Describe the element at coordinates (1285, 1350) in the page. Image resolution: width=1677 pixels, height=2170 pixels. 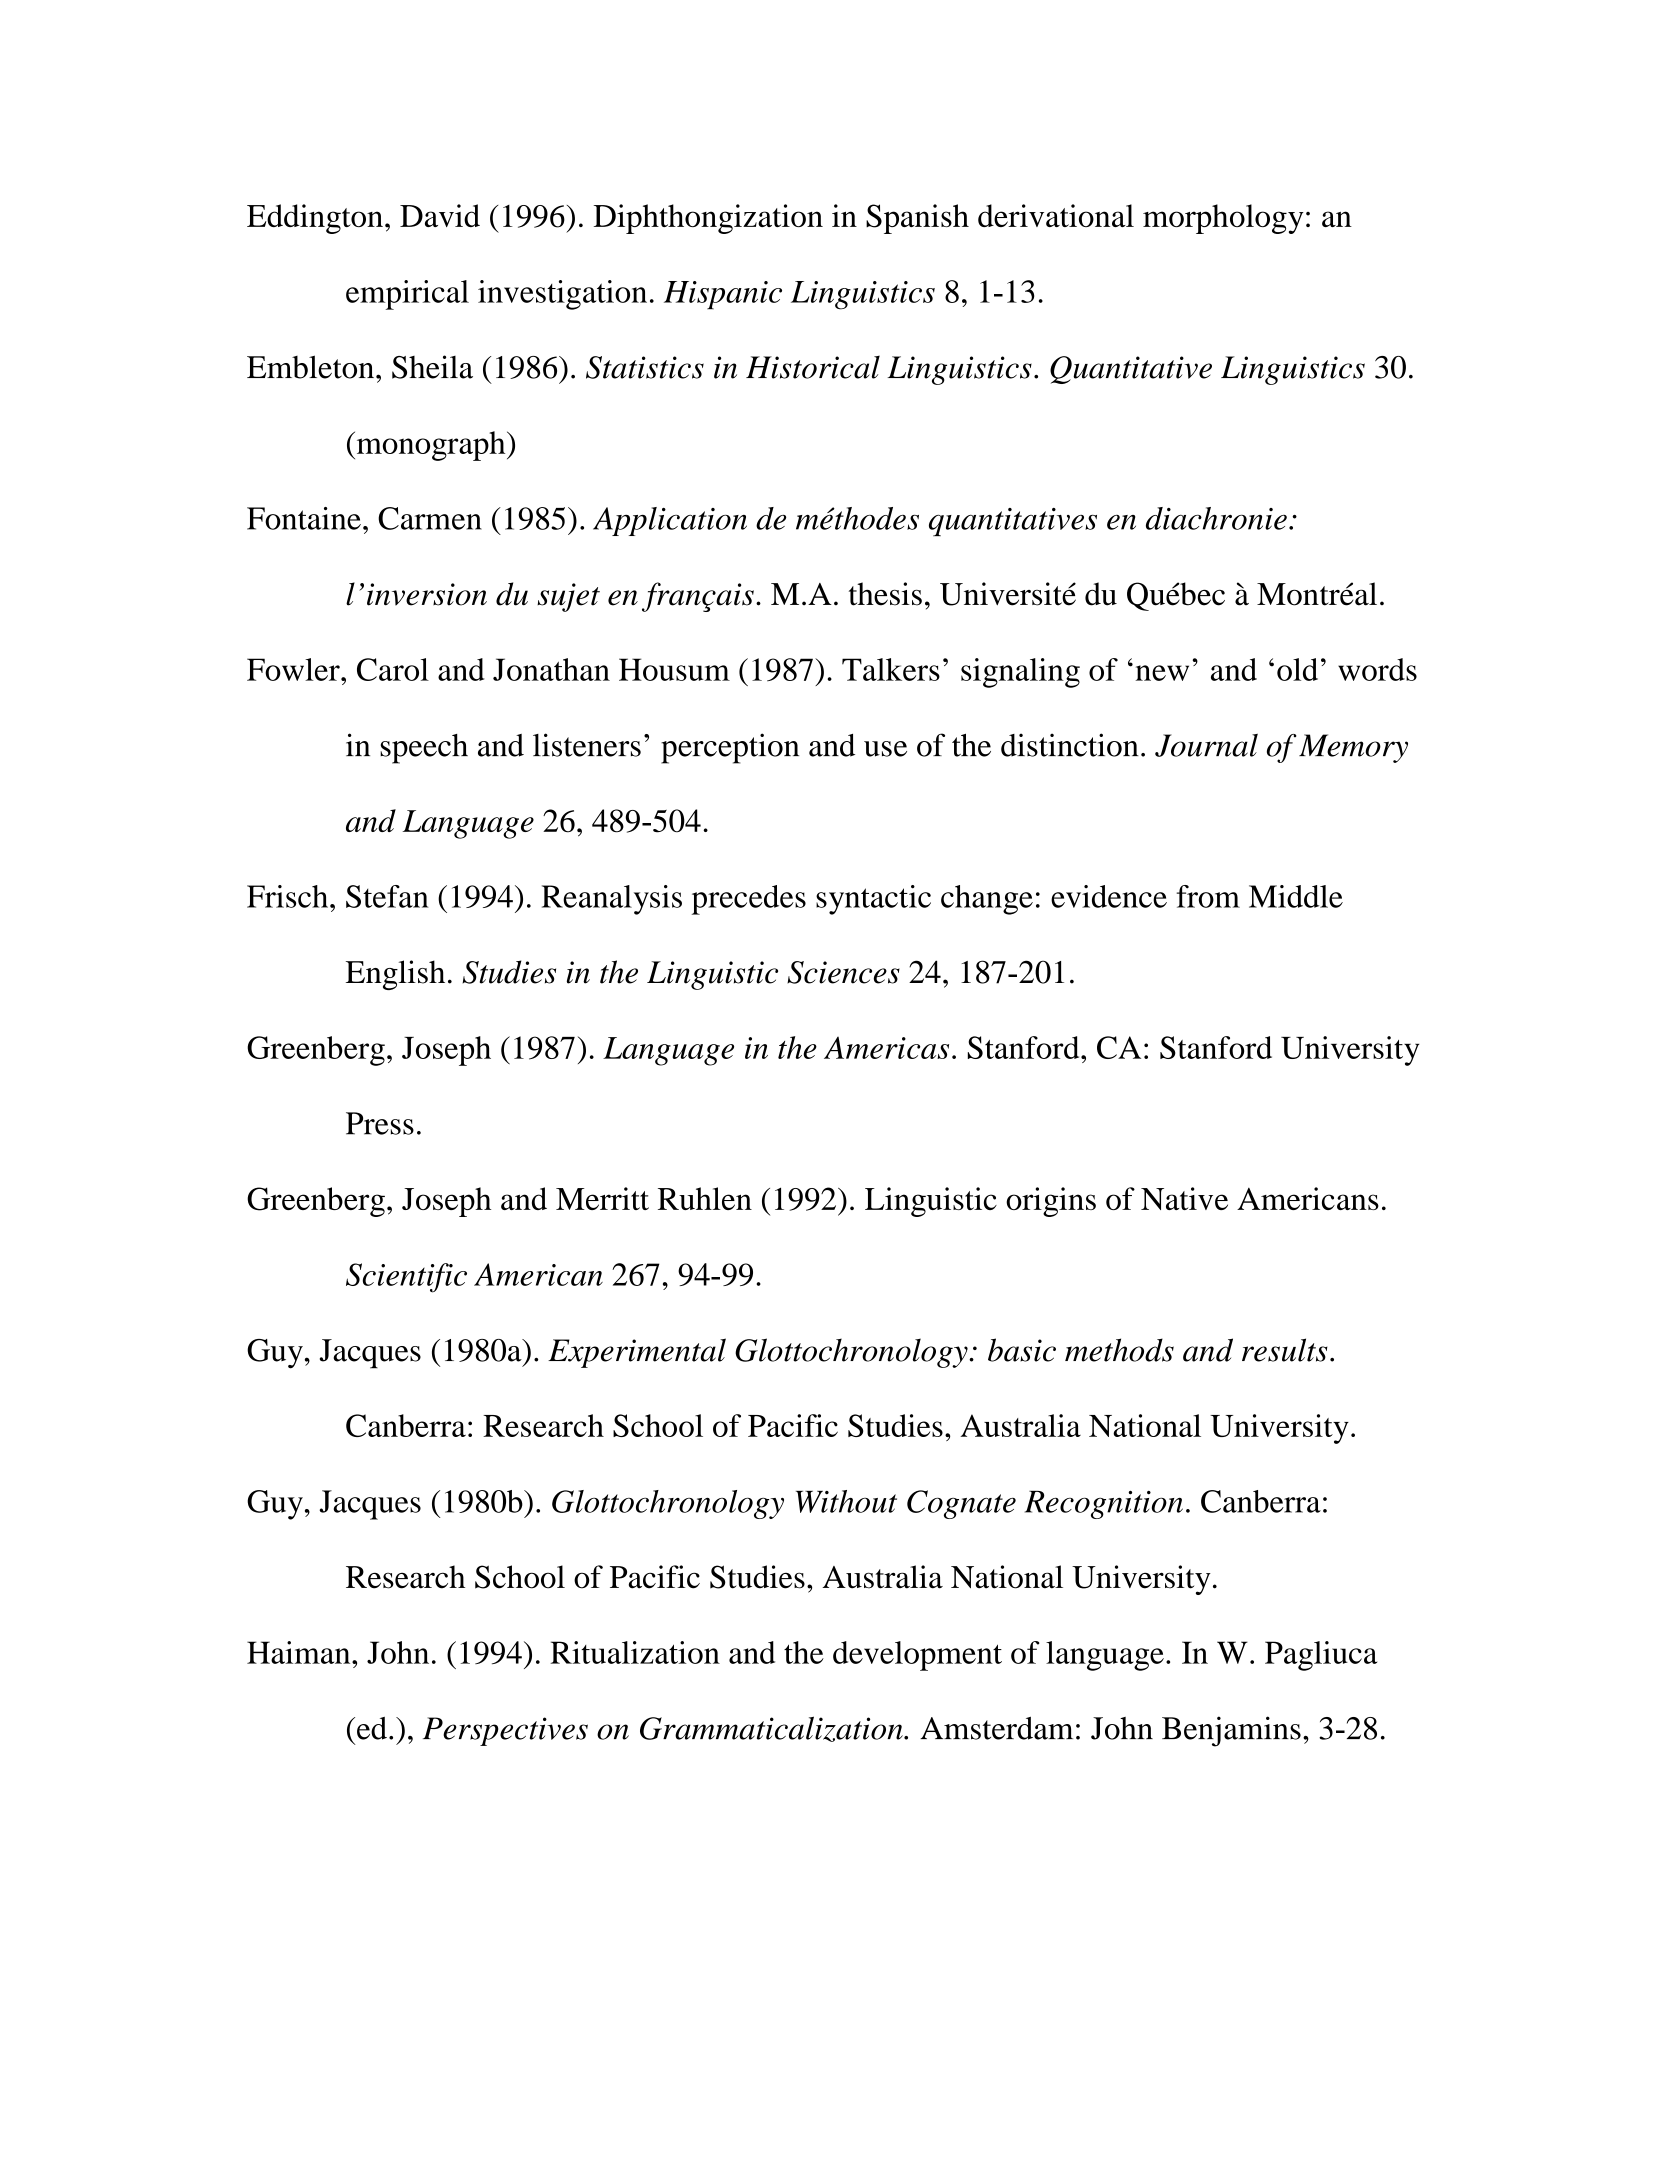
I see `results` at that location.
